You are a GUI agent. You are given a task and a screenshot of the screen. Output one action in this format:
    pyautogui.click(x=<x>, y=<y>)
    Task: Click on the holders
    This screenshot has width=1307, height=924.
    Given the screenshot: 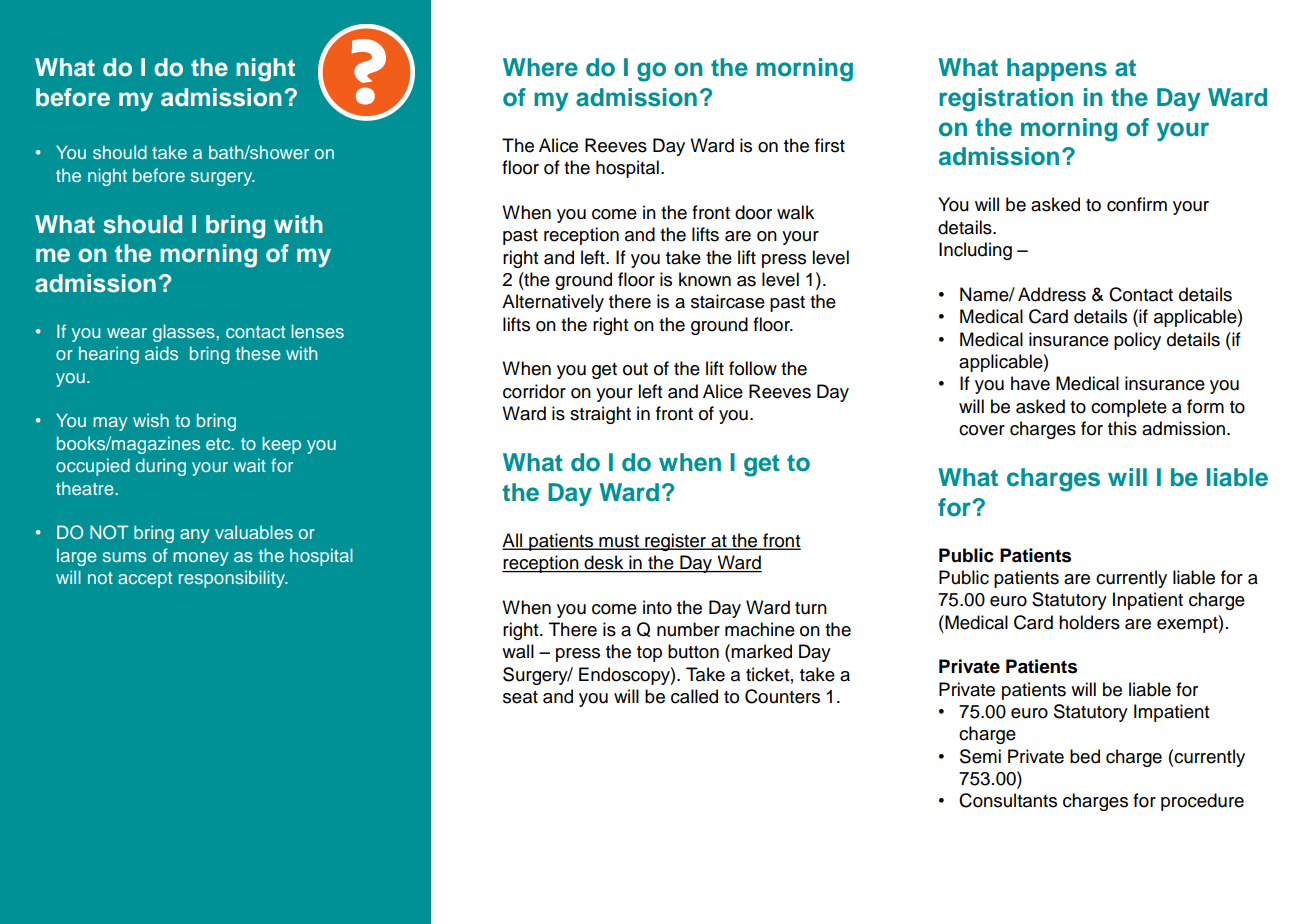 What is the action you would take?
    pyautogui.click(x=1089, y=622)
